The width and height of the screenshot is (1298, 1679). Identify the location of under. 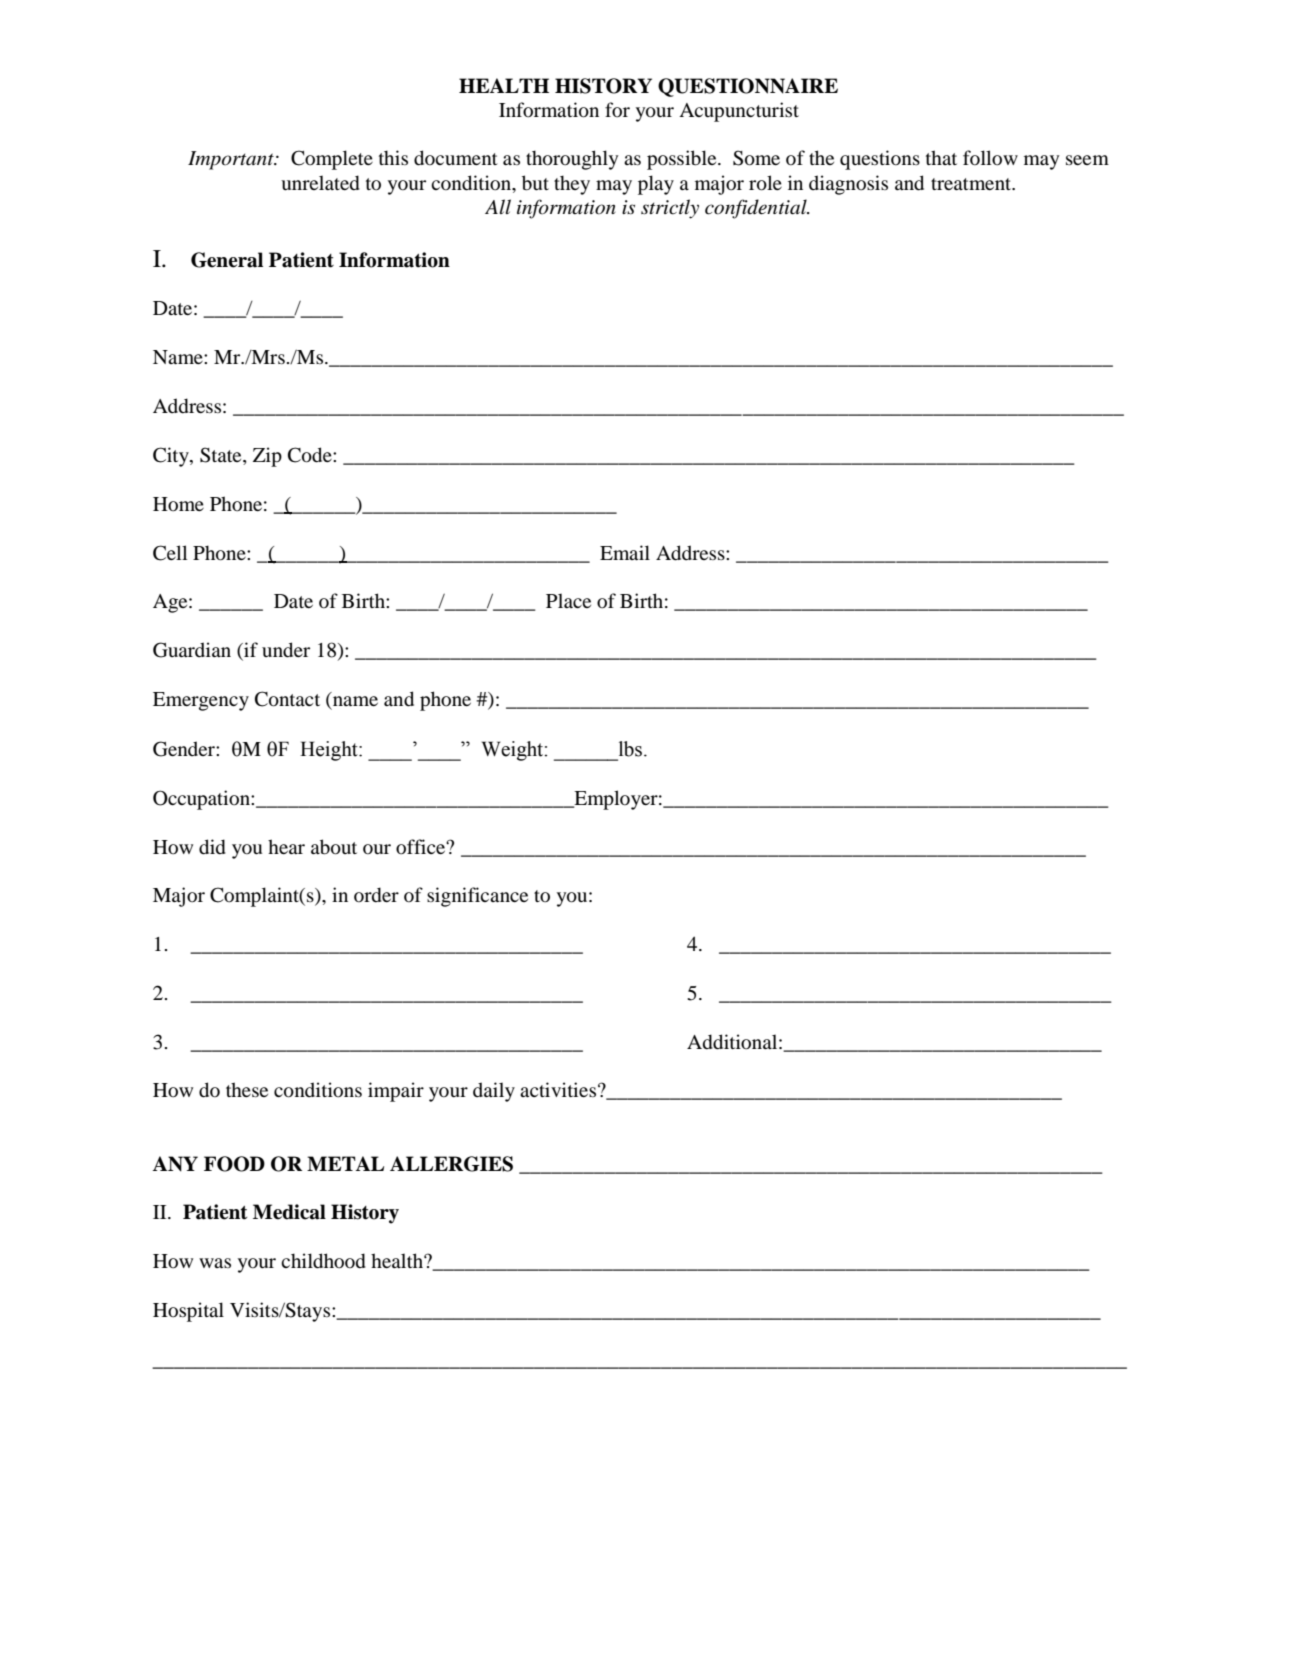
(286, 650).
